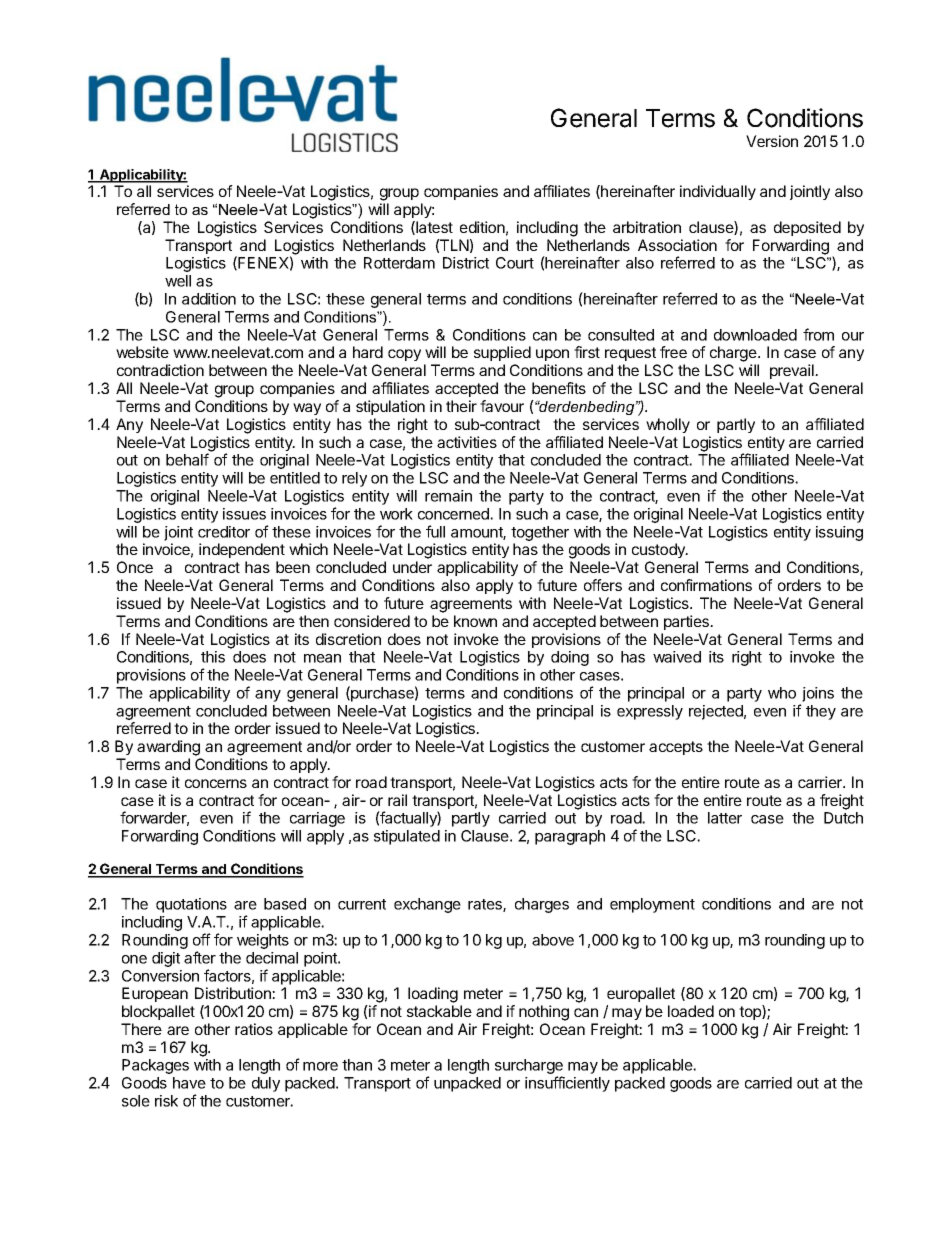 The height and width of the document is (1233, 952). Describe the element at coordinates (191, 905) in the document. I see `quotations` at that location.
